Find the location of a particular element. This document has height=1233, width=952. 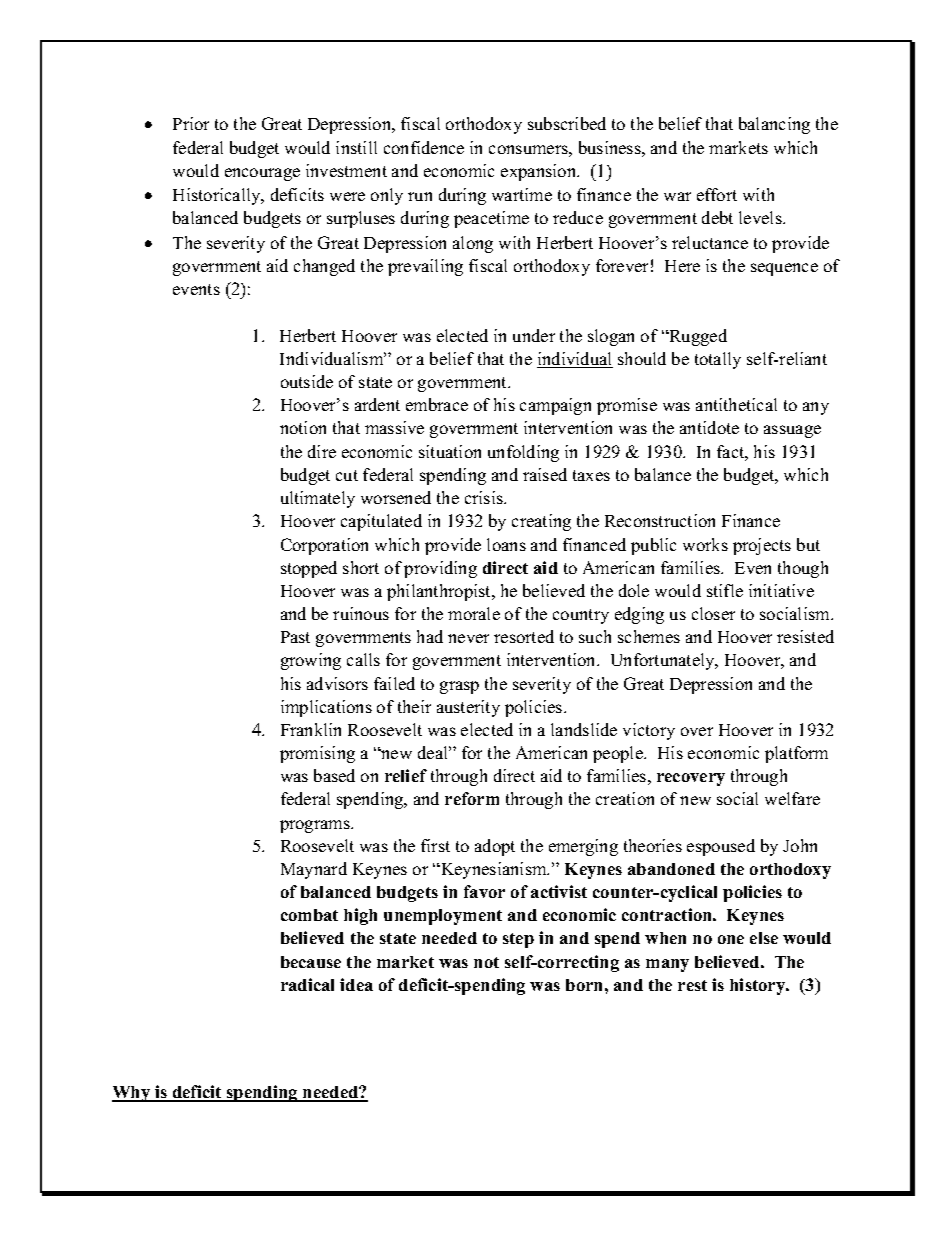

crisis is located at coordinates (485, 497).
